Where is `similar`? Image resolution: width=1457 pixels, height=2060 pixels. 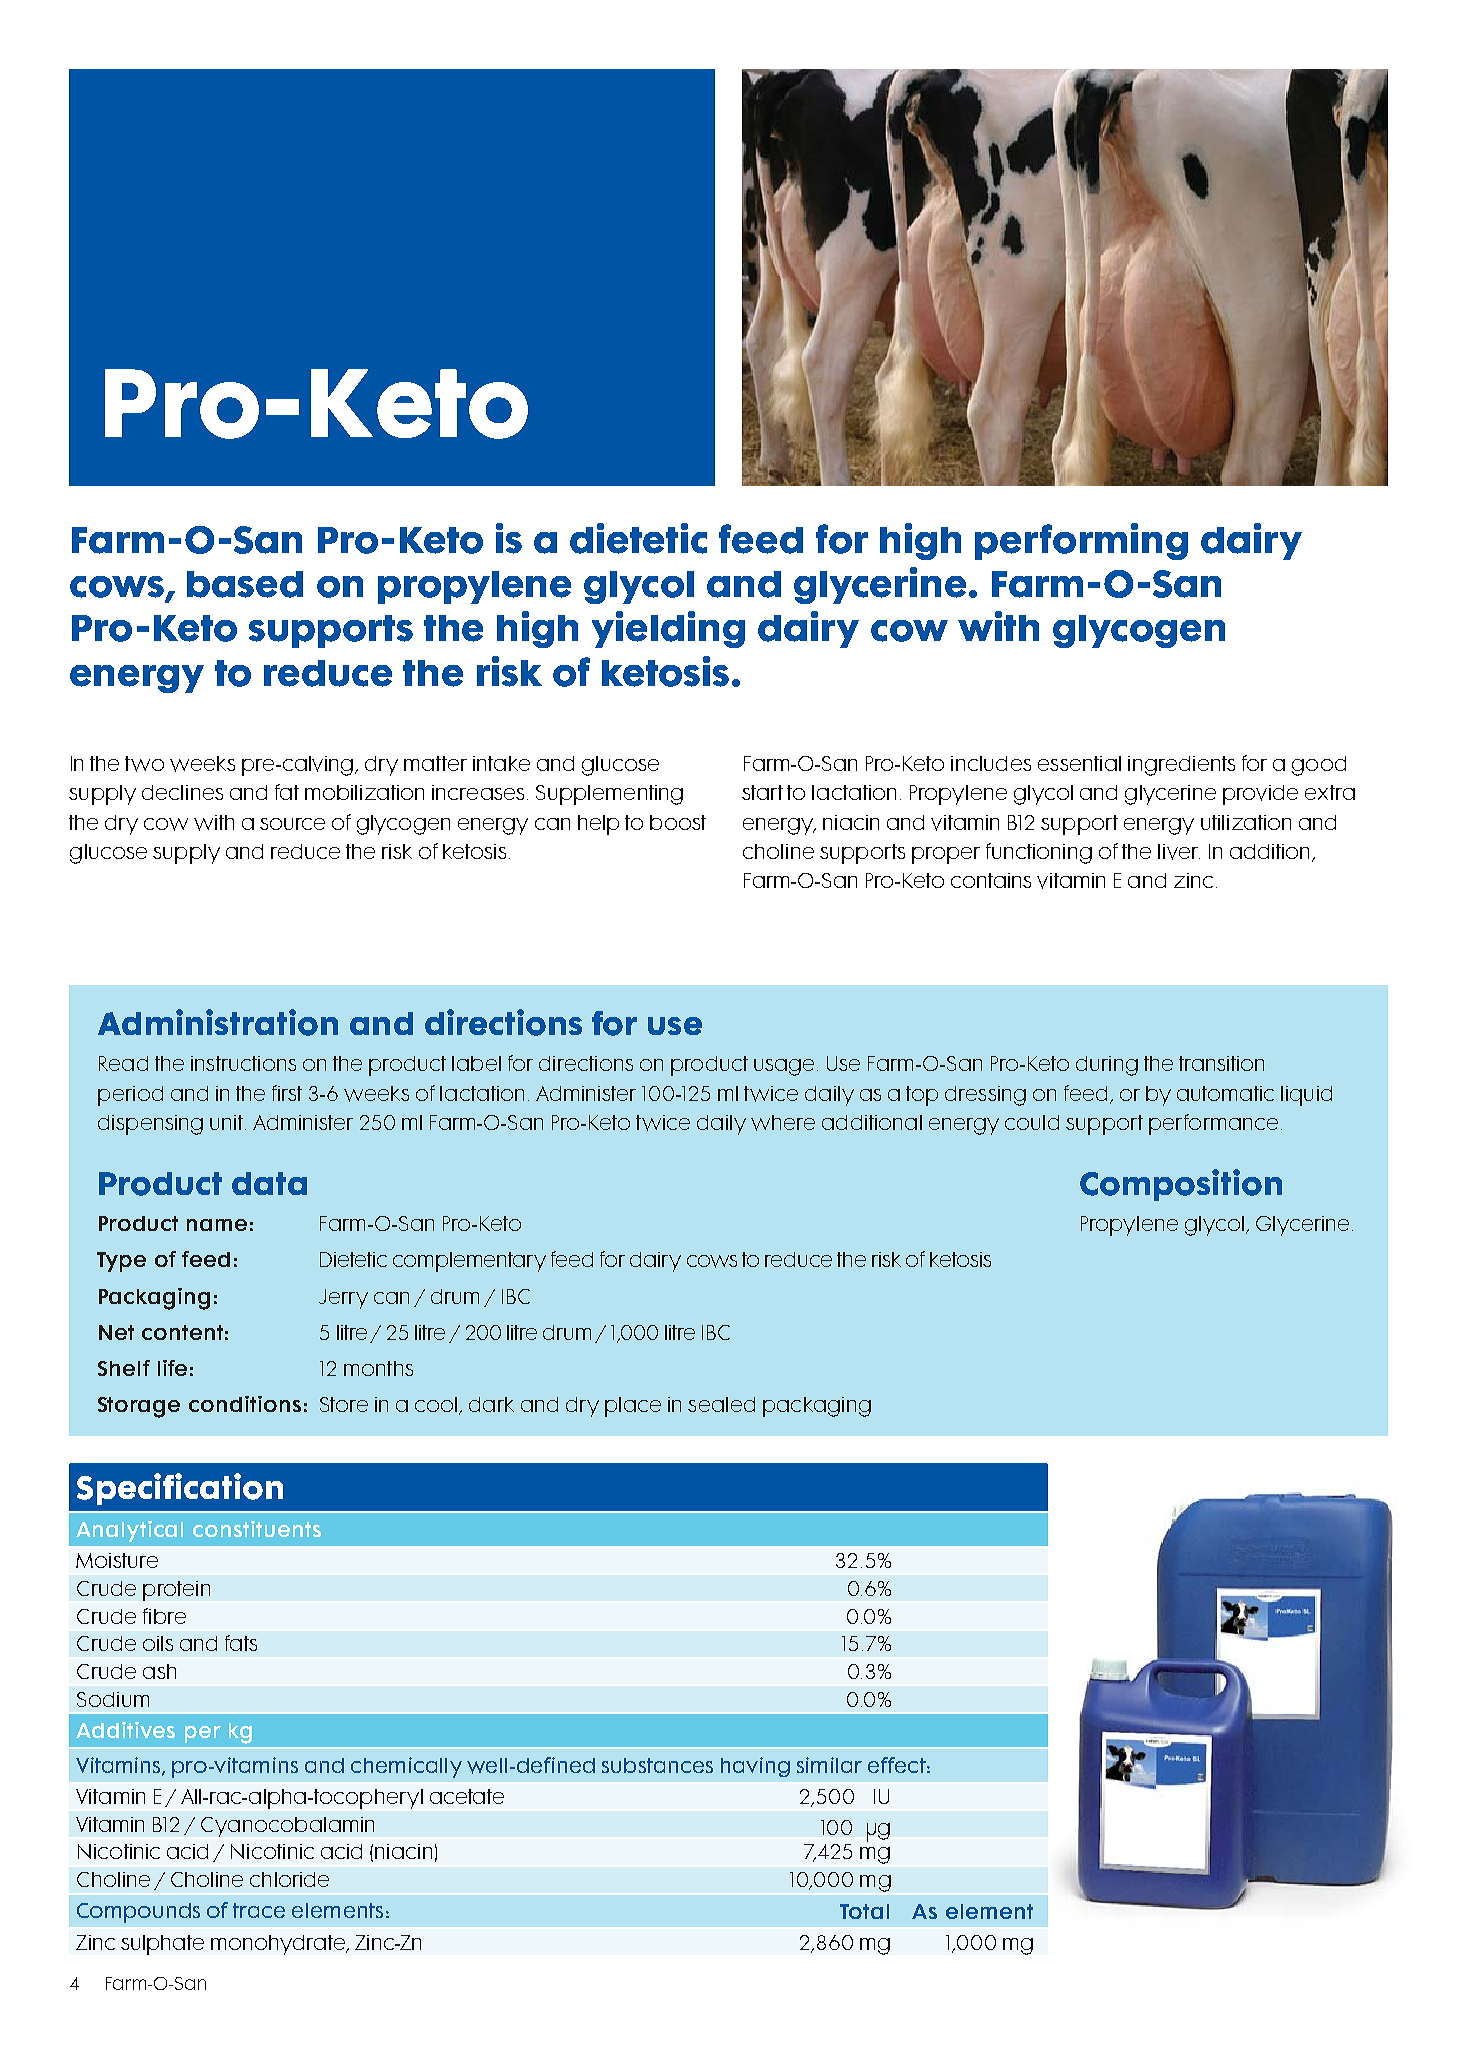 similar is located at coordinates (829, 1765).
